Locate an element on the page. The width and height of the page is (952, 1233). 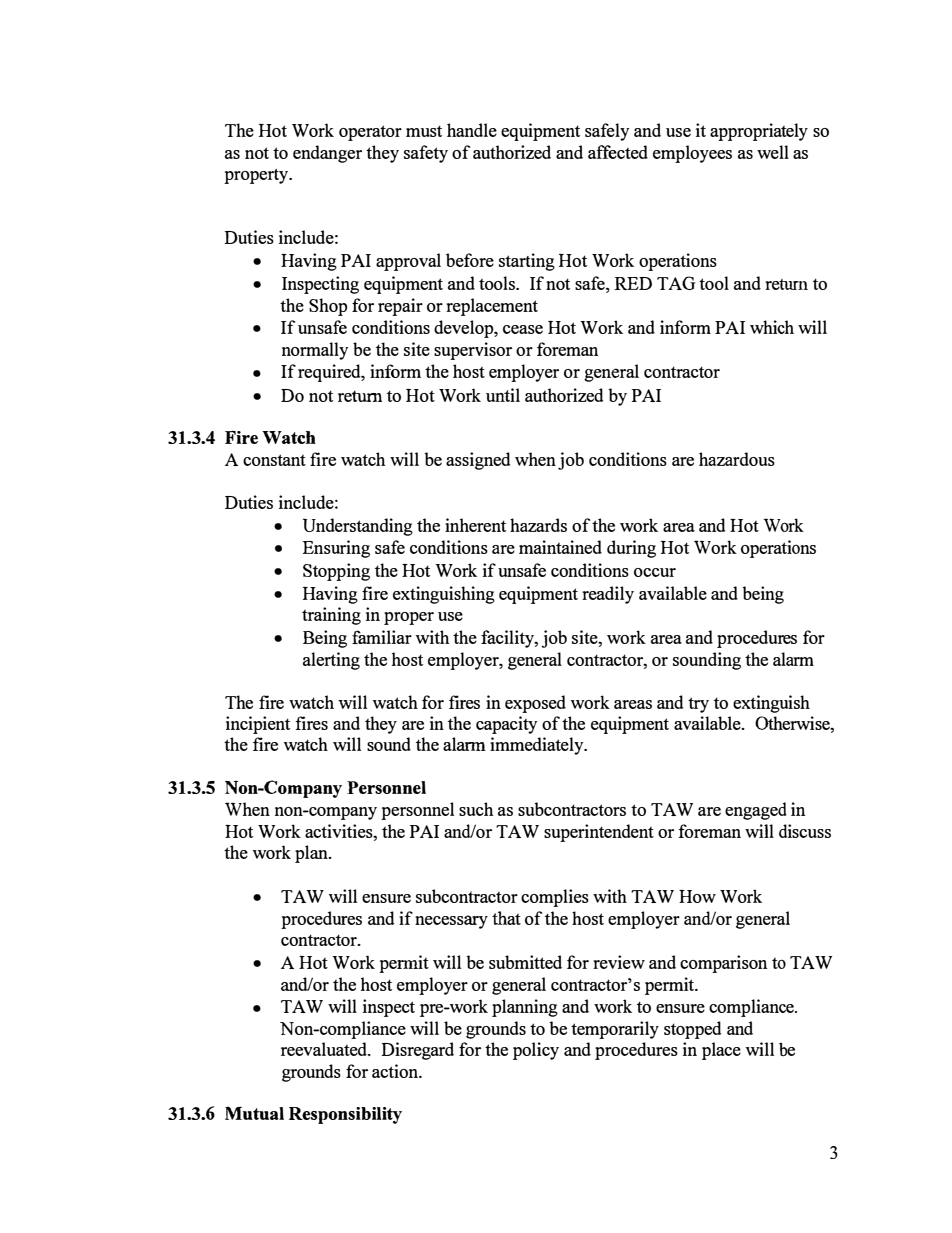
well is located at coordinates (773, 152).
